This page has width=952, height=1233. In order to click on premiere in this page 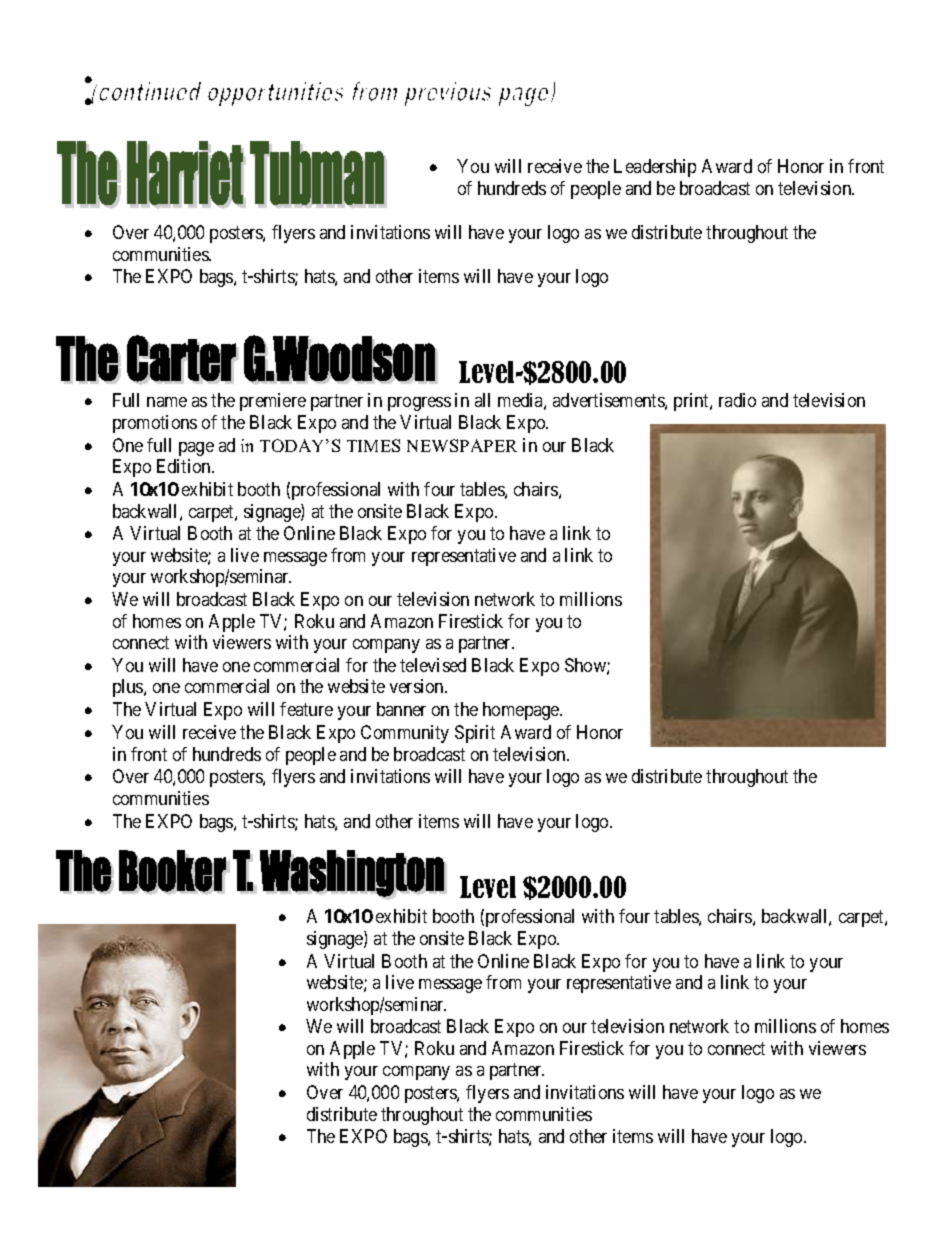, I will do `click(273, 402)`.
